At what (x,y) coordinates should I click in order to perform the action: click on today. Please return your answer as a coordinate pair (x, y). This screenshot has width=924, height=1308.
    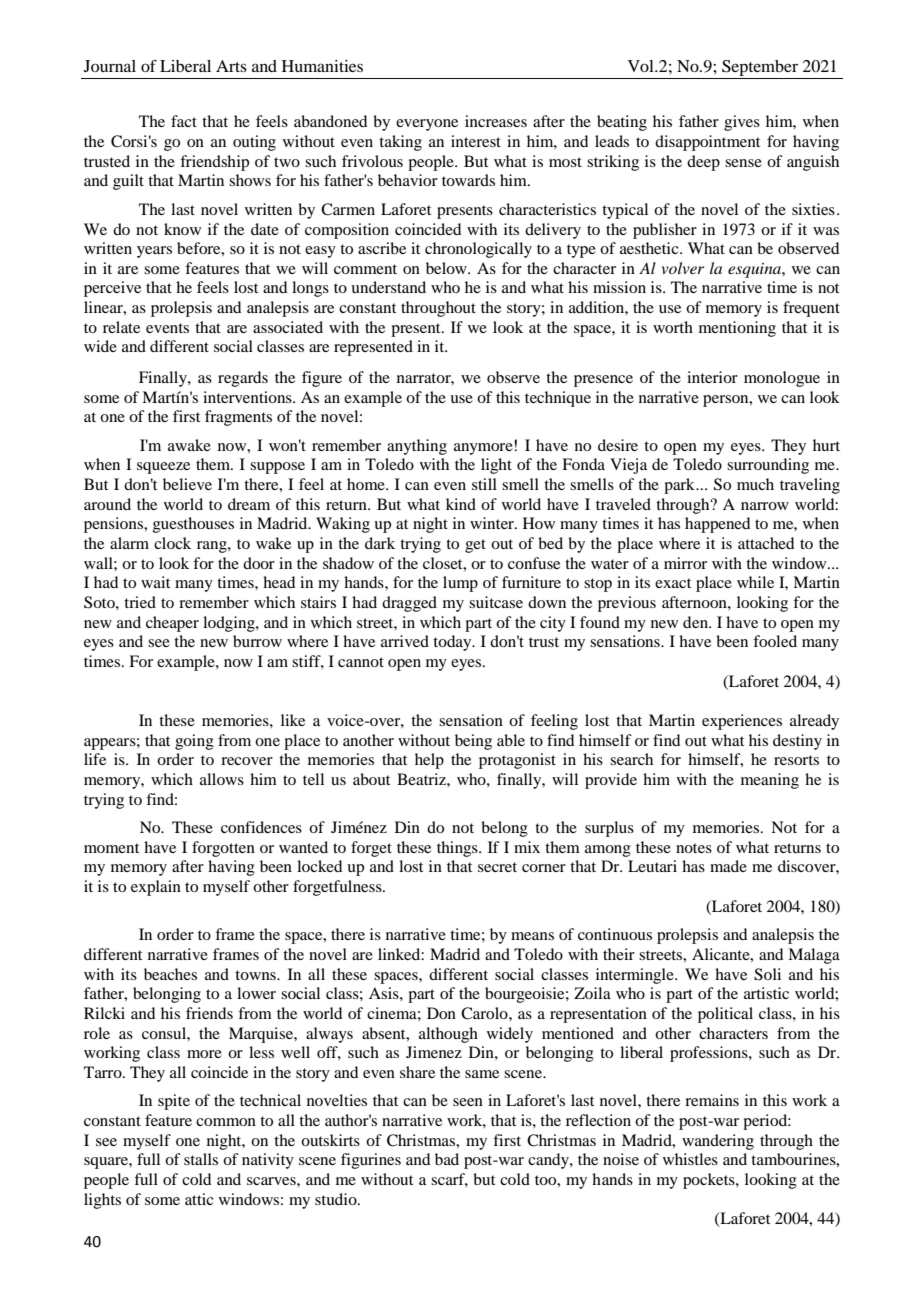
    Looking at the image, I should click on (453, 643).
